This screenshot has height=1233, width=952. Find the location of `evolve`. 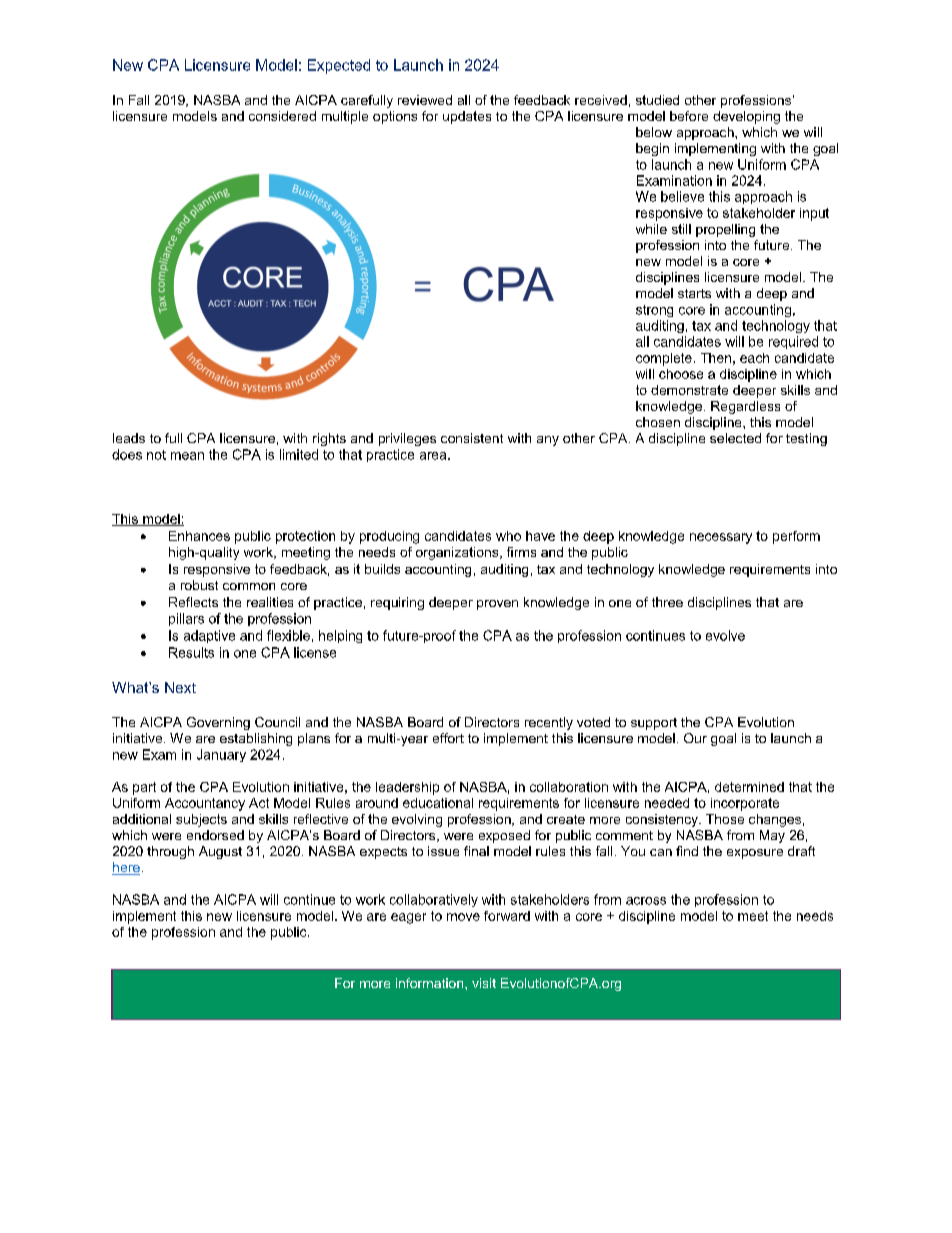

evolve is located at coordinates (725, 635).
